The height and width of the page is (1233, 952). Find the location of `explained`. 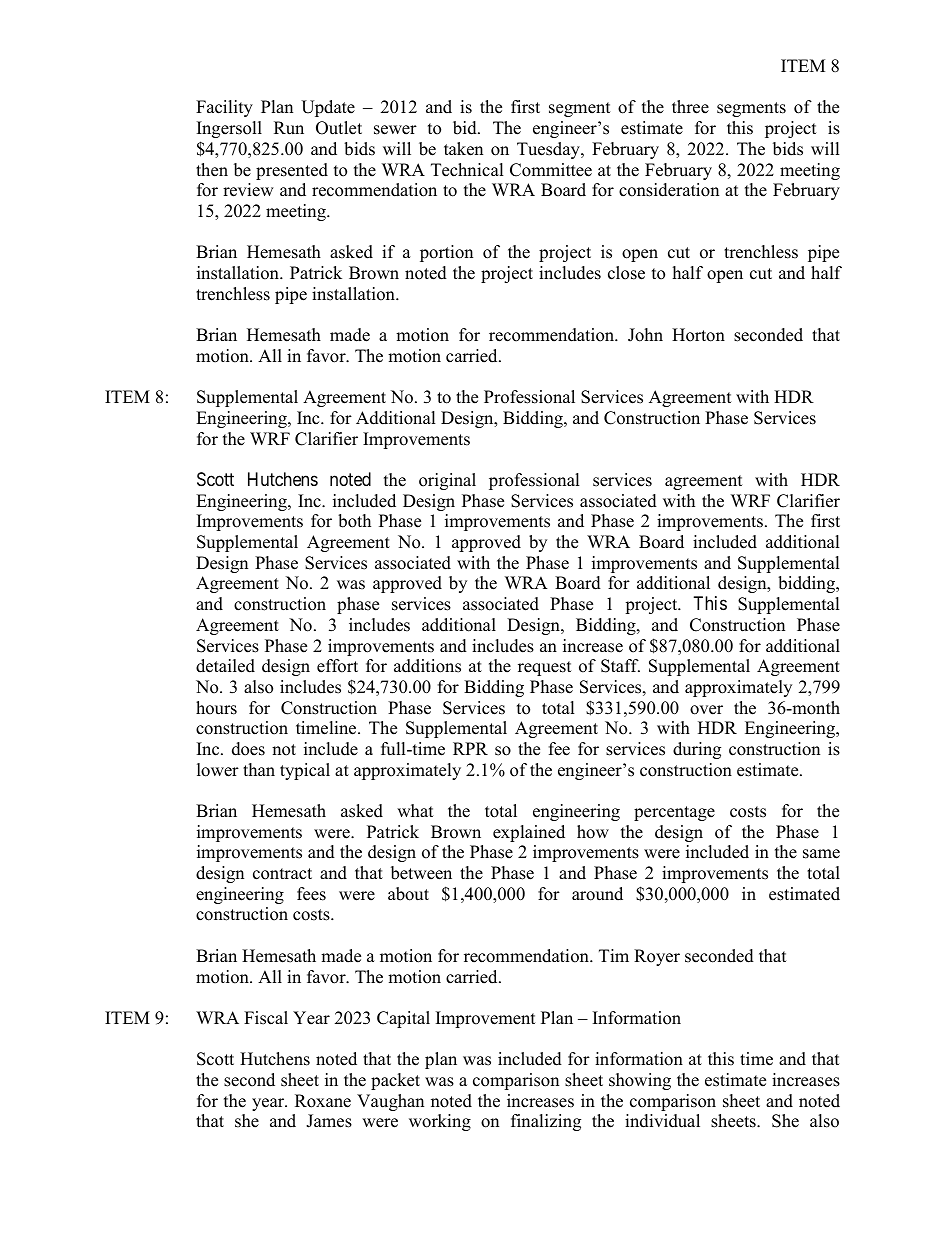

explained is located at coordinates (529, 833).
